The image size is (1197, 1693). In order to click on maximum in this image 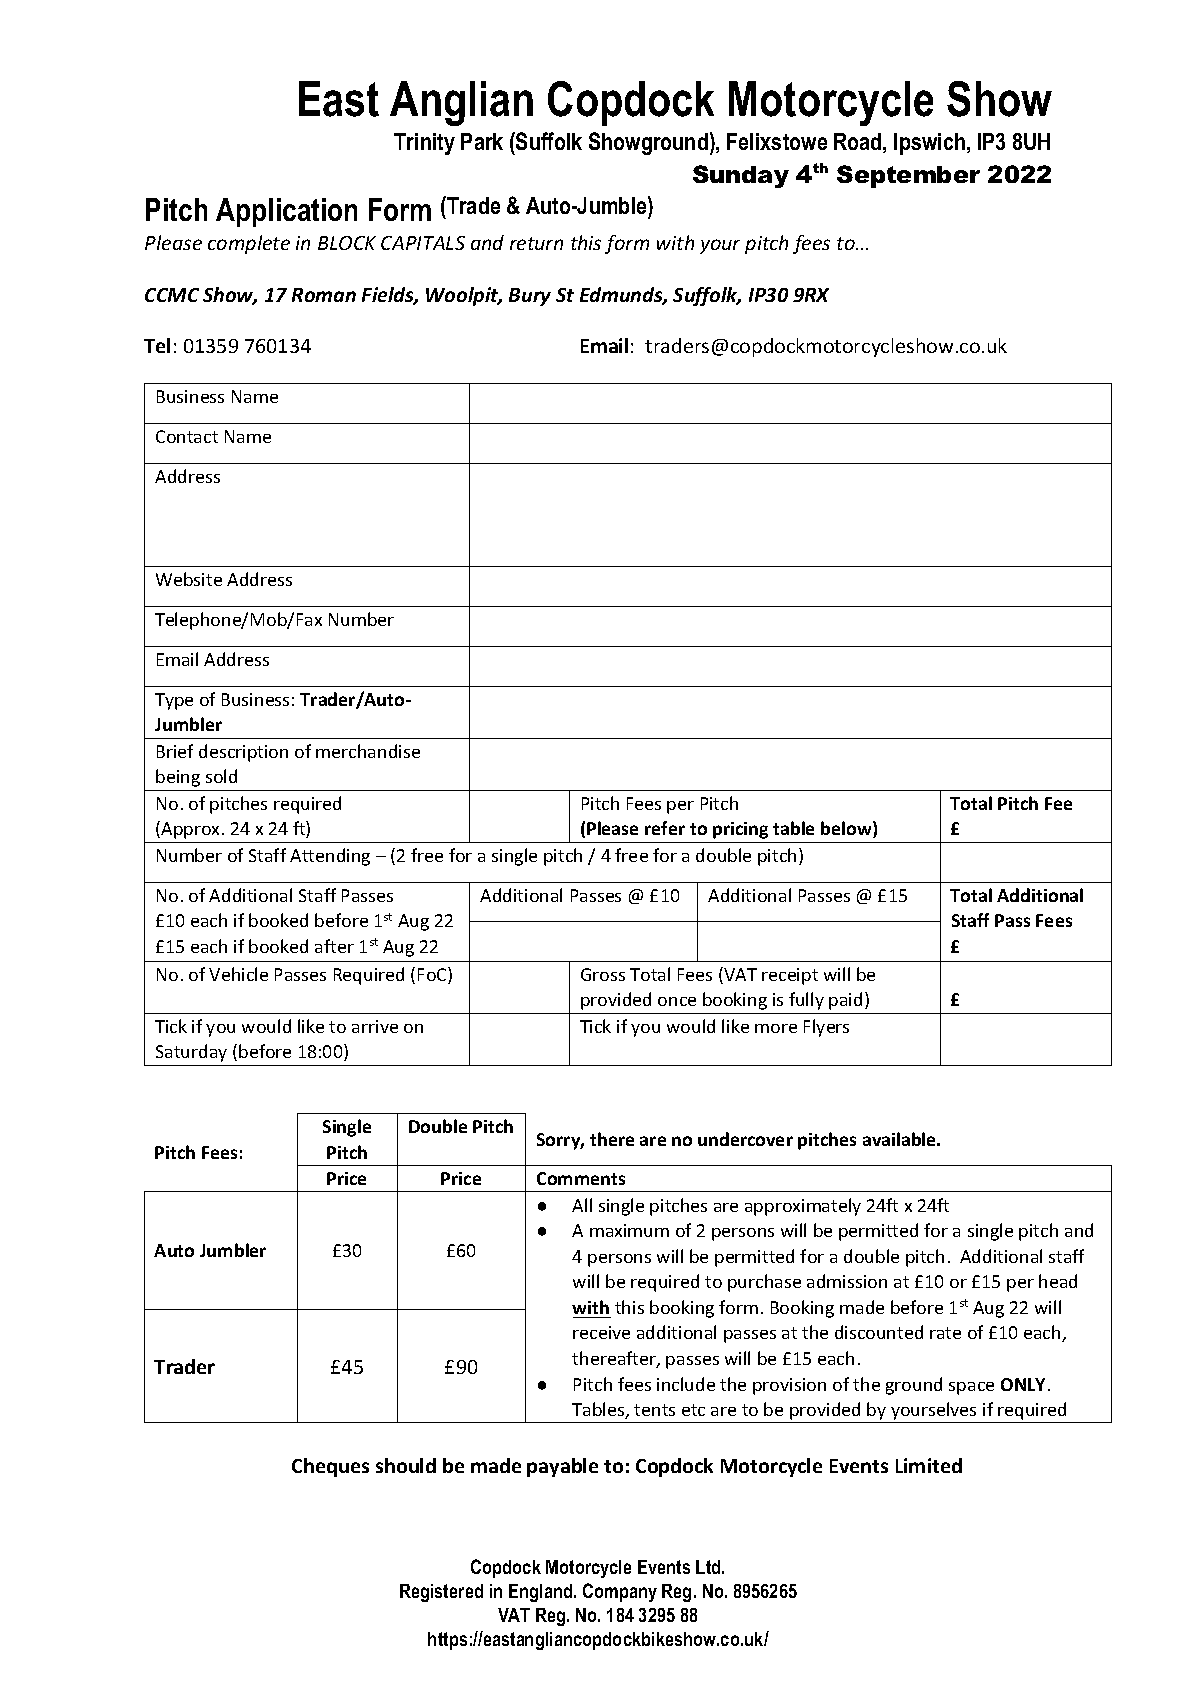, I will do `click(629, 1230)`.
